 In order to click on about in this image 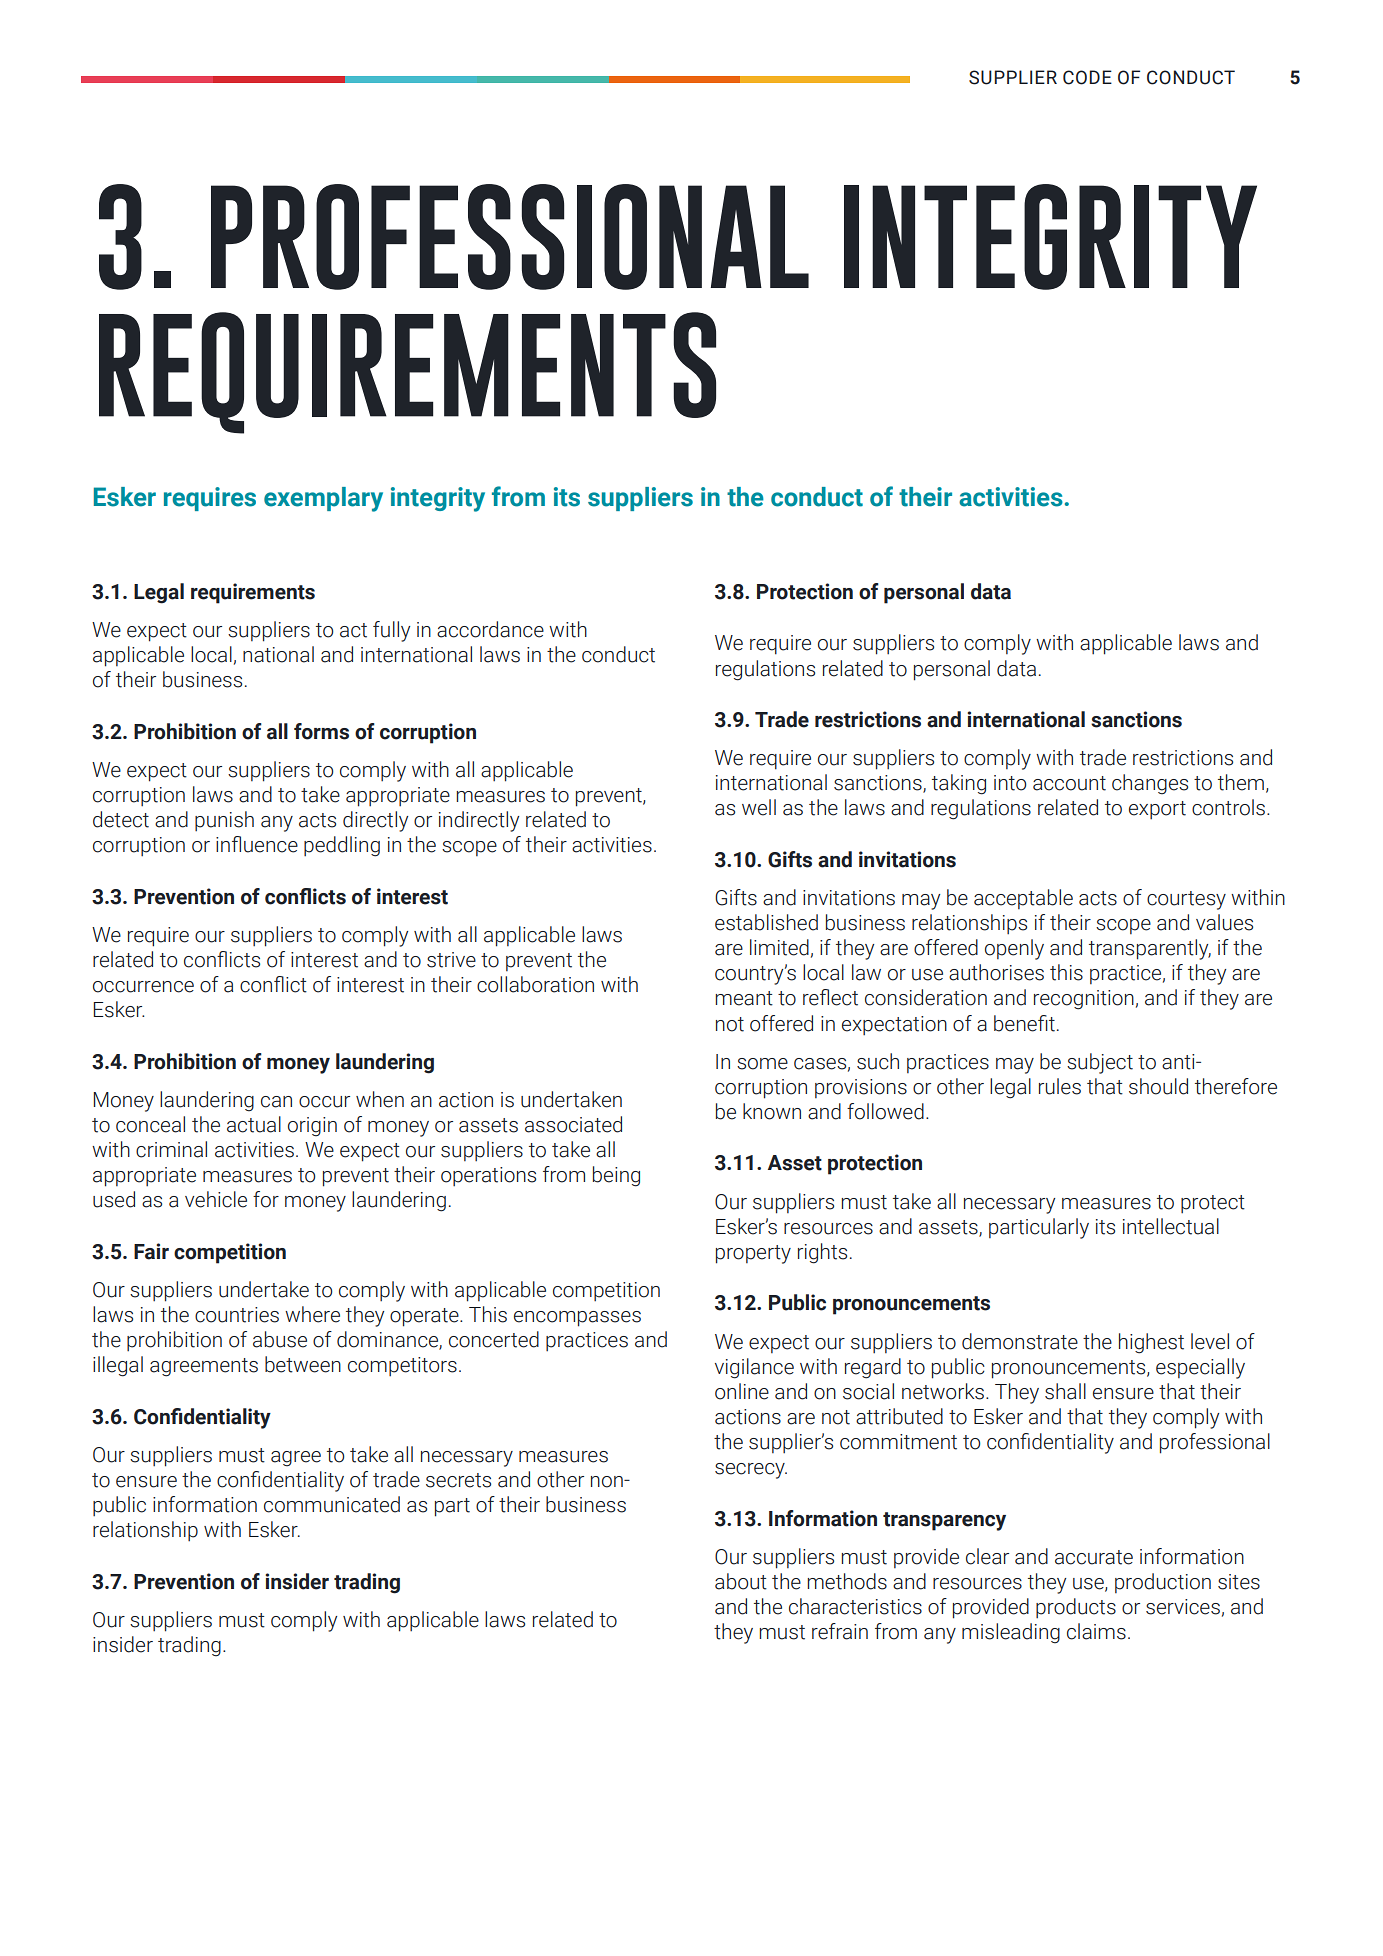, I will do `click(741, 1581)`.
